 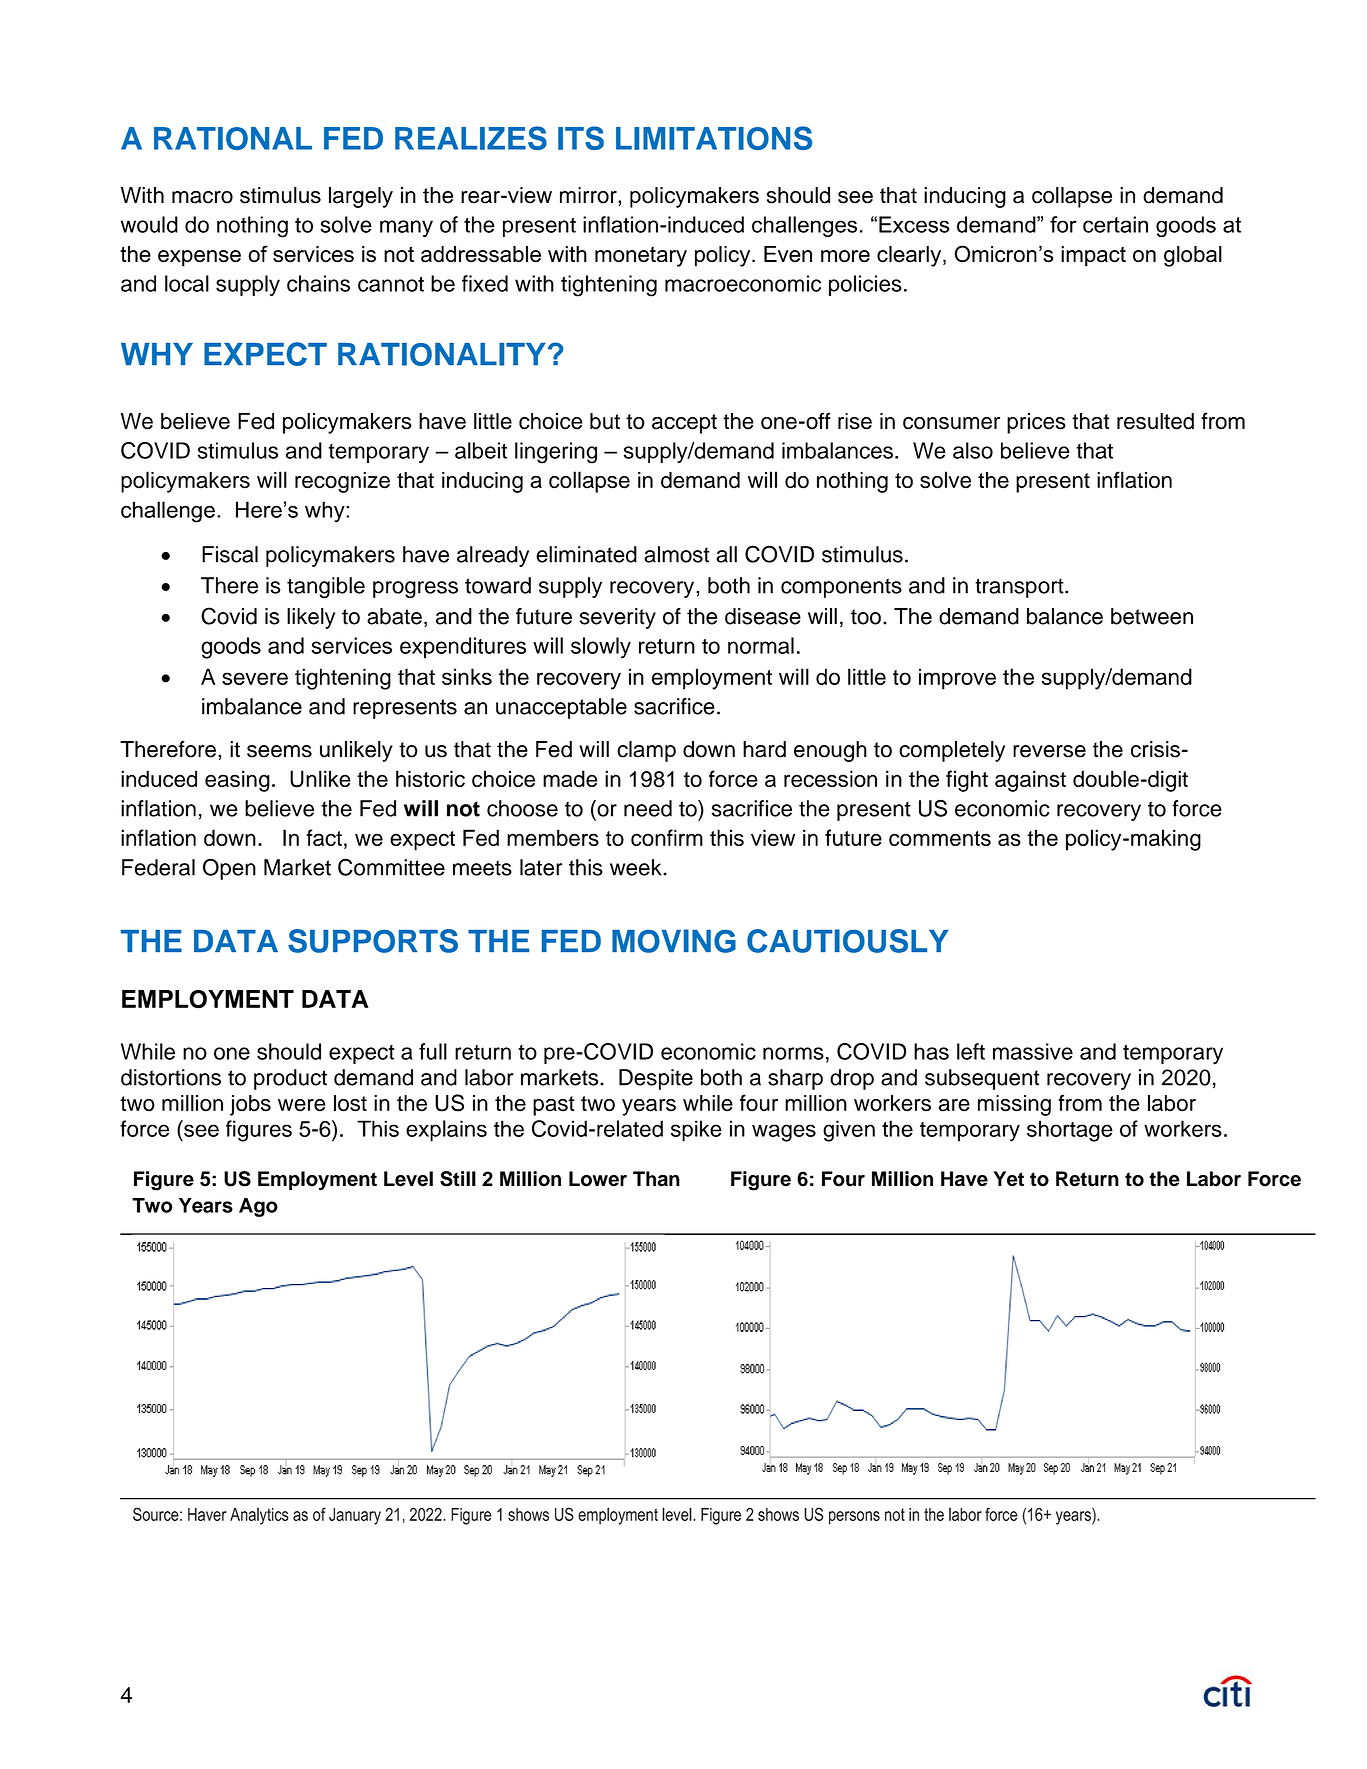 What do you see at coordinates (854, 1518) in the document?
I see `persons` at bounding box center [854, 1518].
